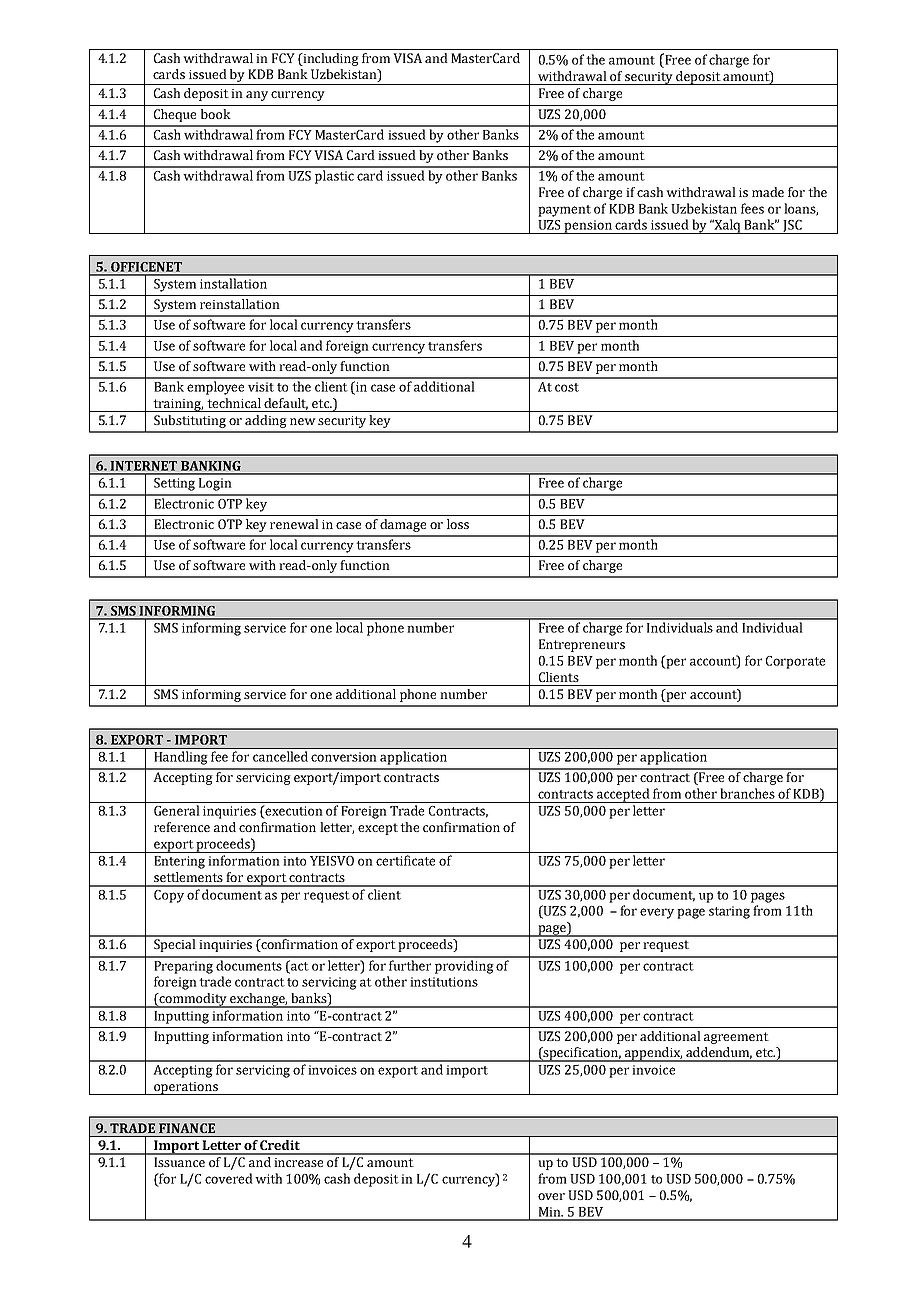 Image resolution: width=924 pixels, height=1308 pixels. I want to click on payment, so click(564, 211).
